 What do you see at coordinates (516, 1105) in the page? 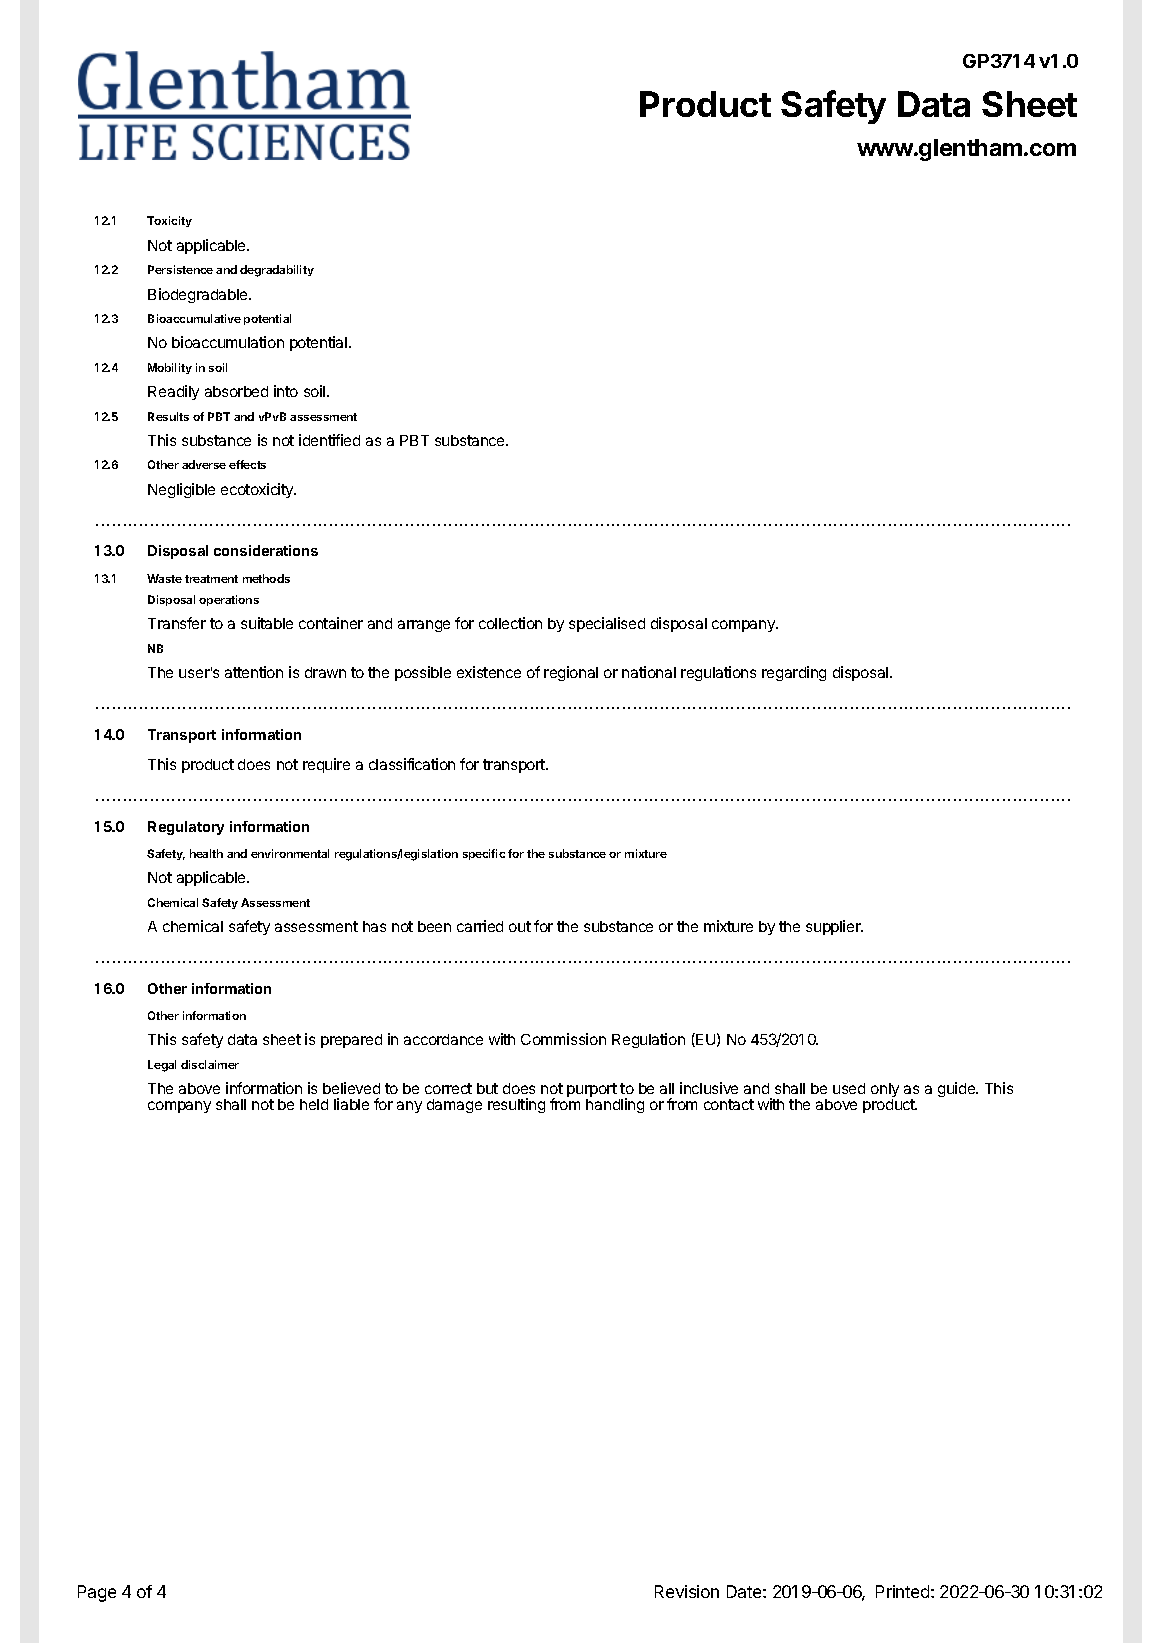
I see `resulting` at bounding box center [516, 1105].
